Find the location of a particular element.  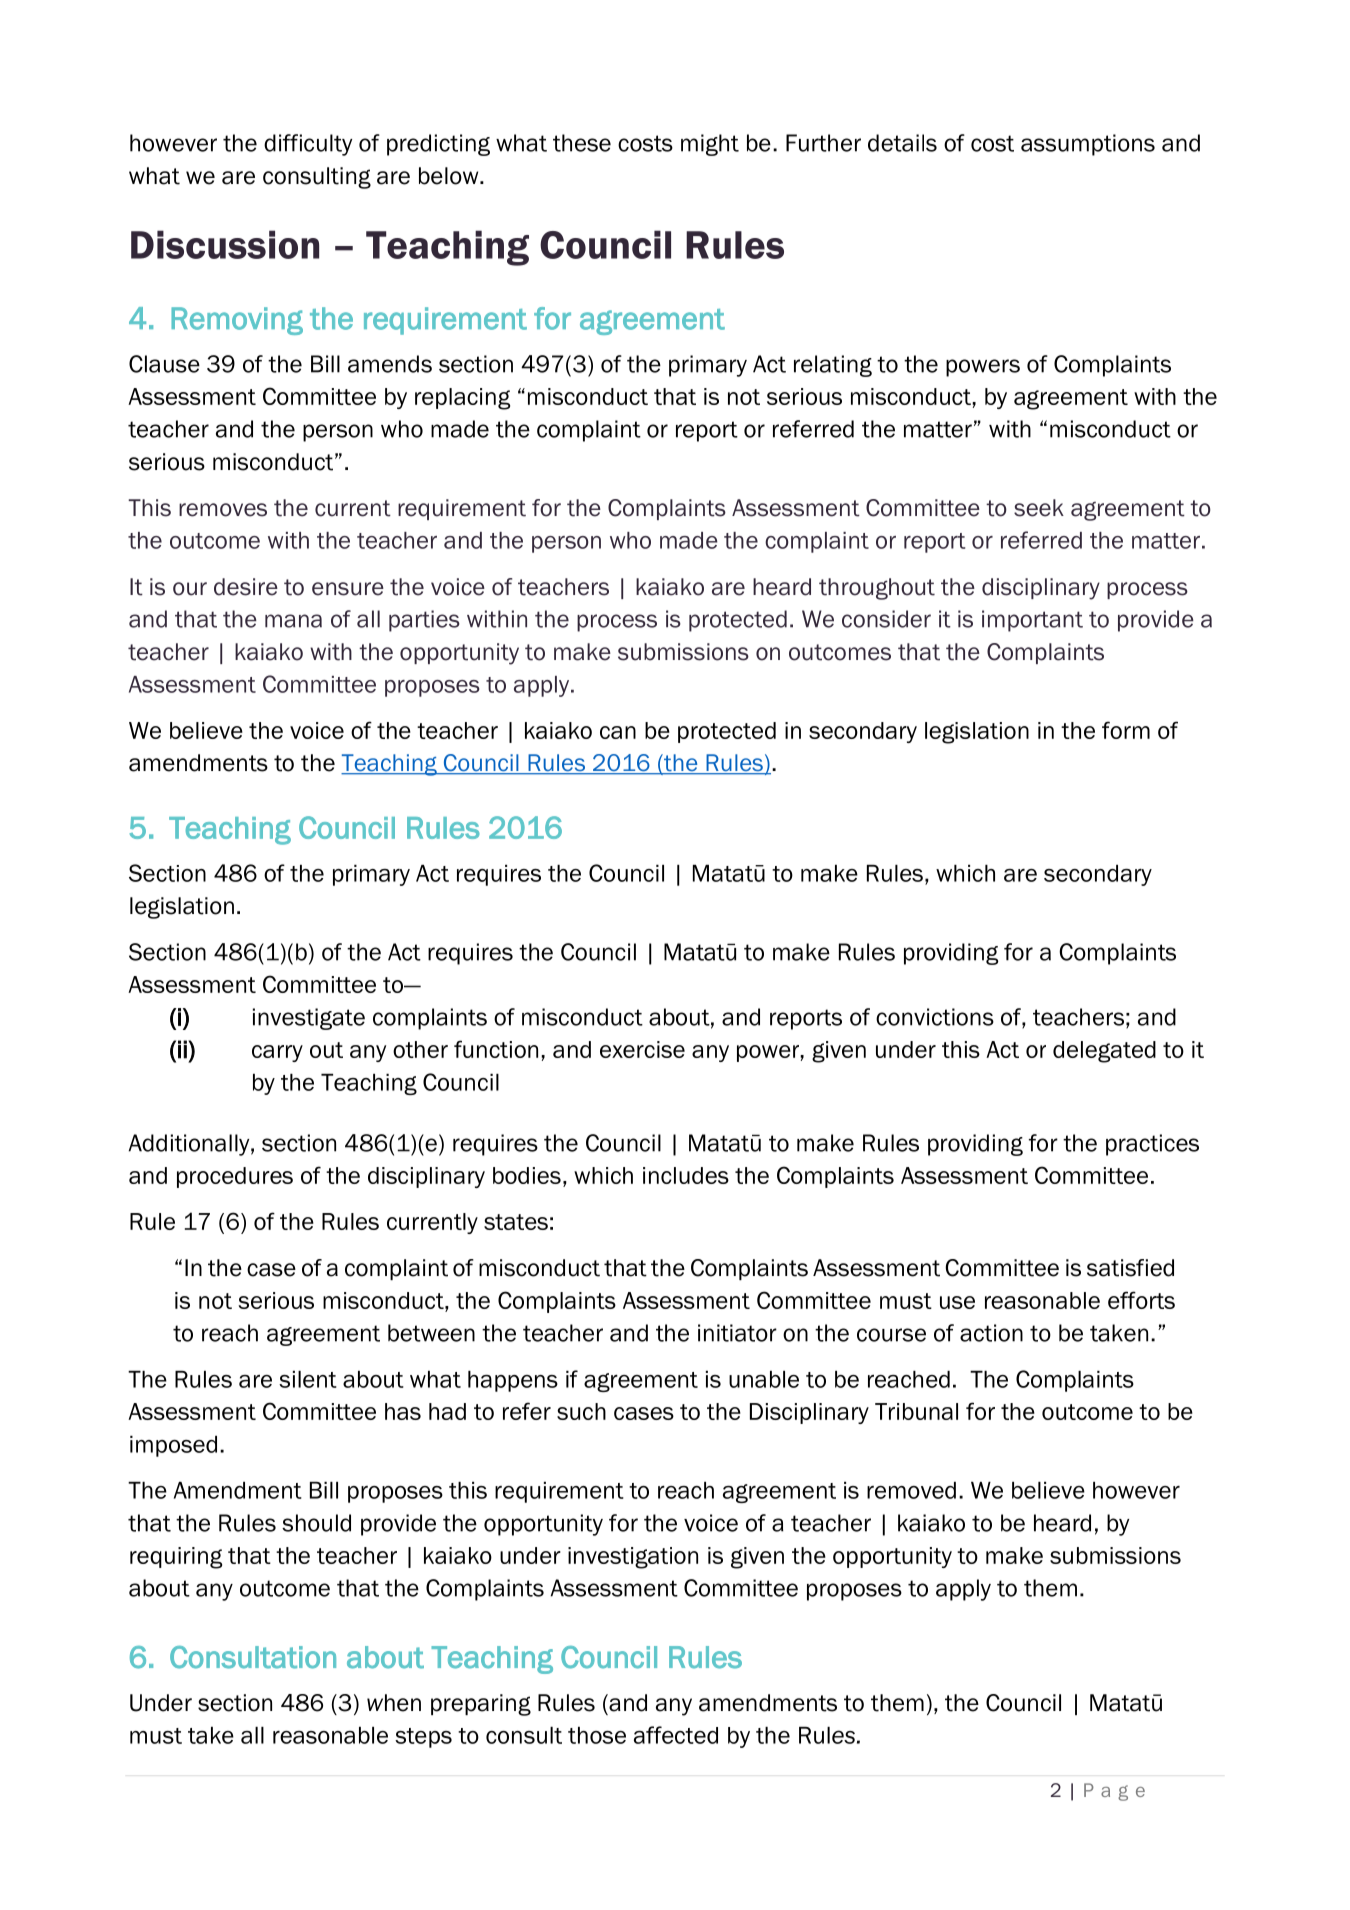

exercise is located at coordinates (642, 1049).
